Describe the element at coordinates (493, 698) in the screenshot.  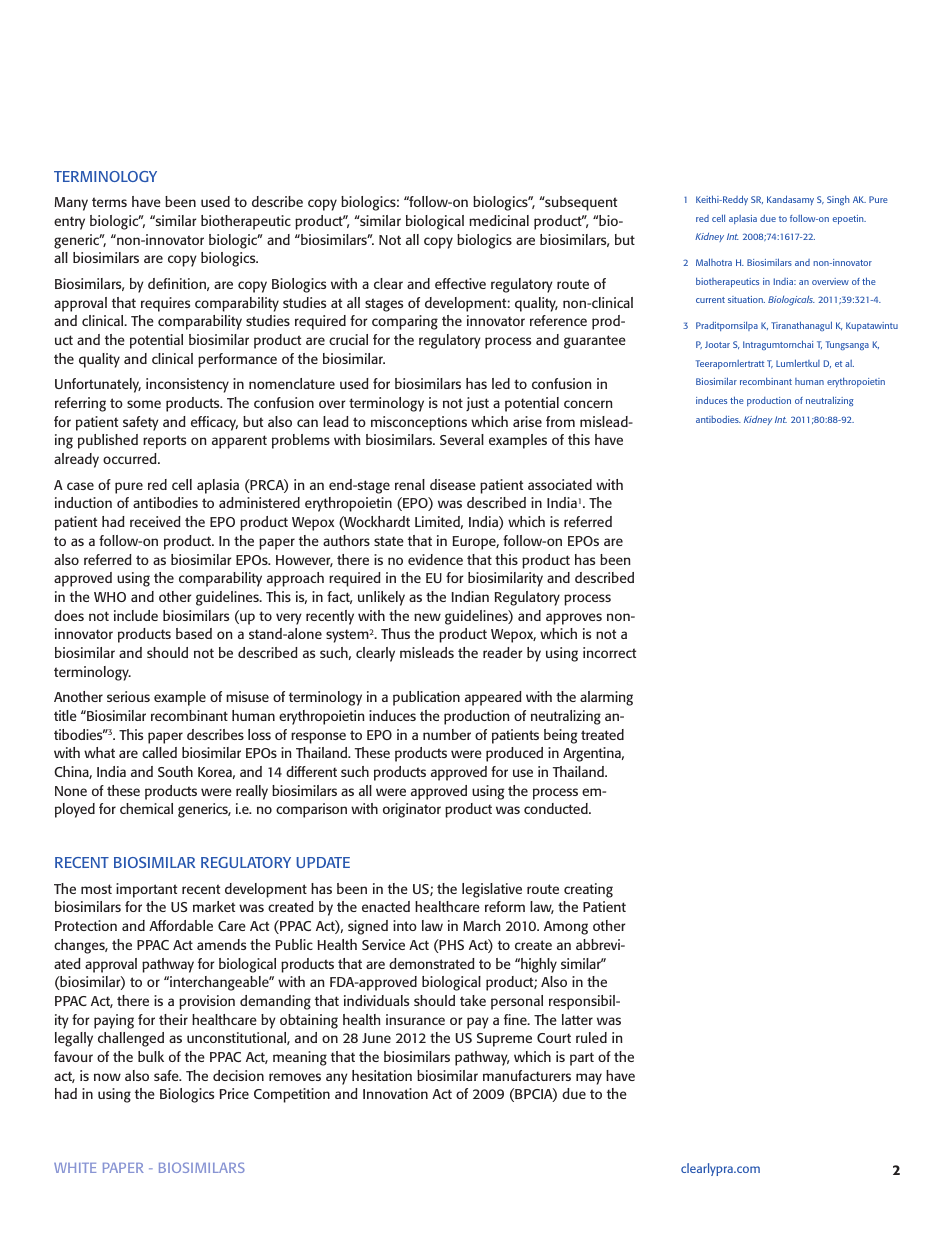
I see `appeared` at that location.
